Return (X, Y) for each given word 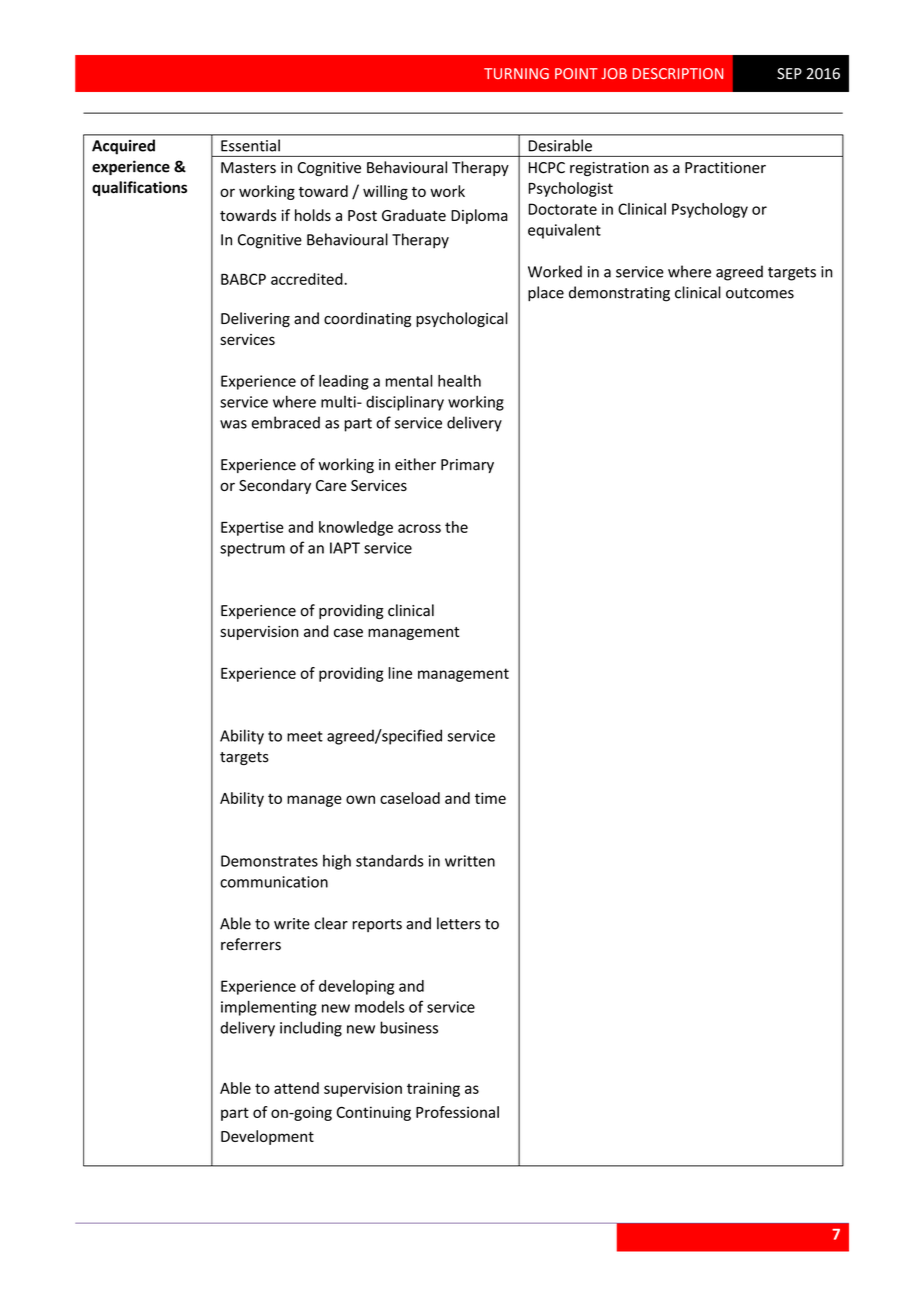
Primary (467, 466)
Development (267, 1137)
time (490, 798)
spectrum (252, 550)
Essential (250, 145)
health (459, 381)
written (470, 861)
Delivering (255, 319)
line (400, 673)
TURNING (516, 73)
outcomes (760, 293)
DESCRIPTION (678, 73)
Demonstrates (269, 861)
